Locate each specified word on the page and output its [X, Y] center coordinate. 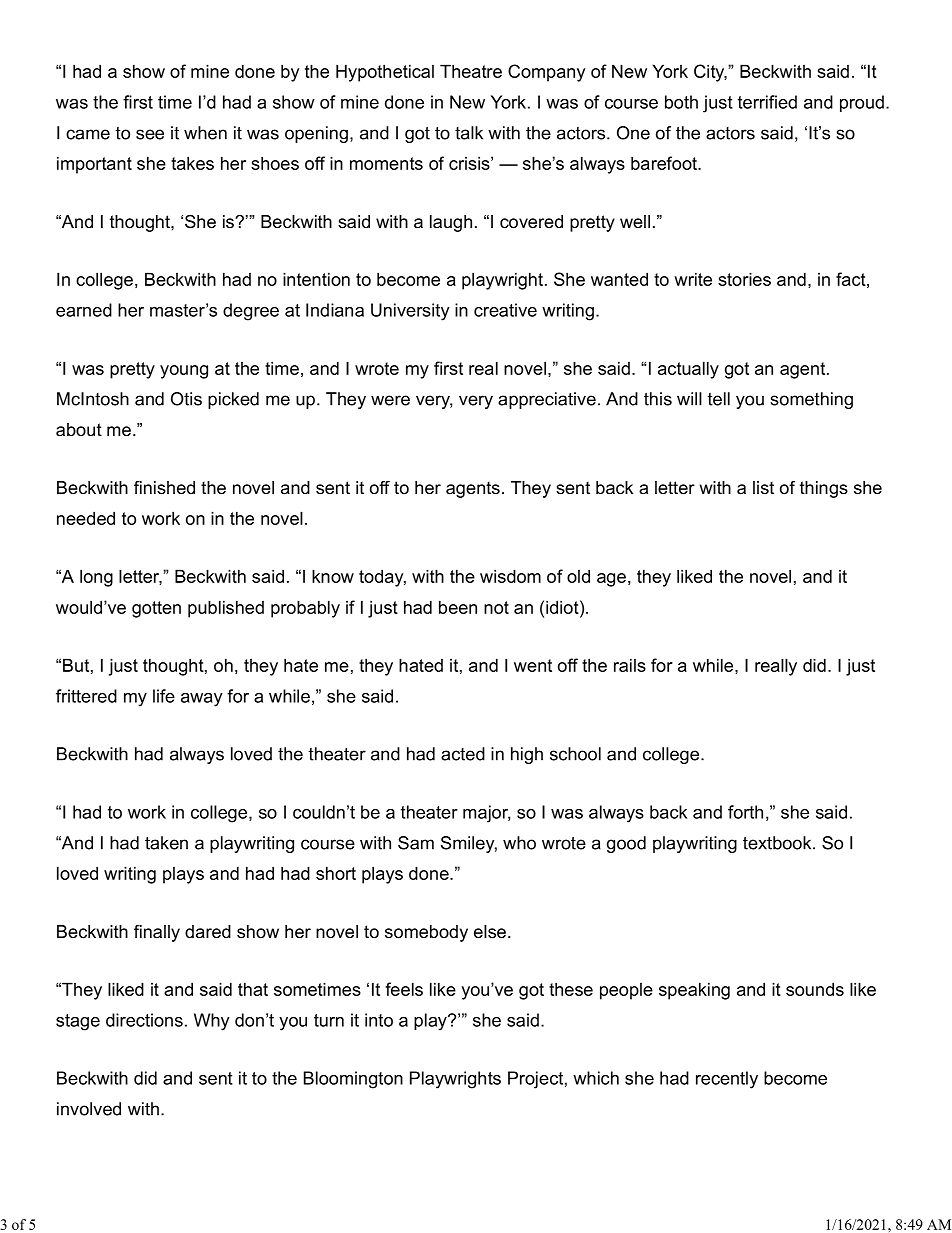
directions [144, 1020]
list [763, 488]
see [150, 134]
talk [469, 133]
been [458, 607]
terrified [767, 102]
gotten [156, 609]
